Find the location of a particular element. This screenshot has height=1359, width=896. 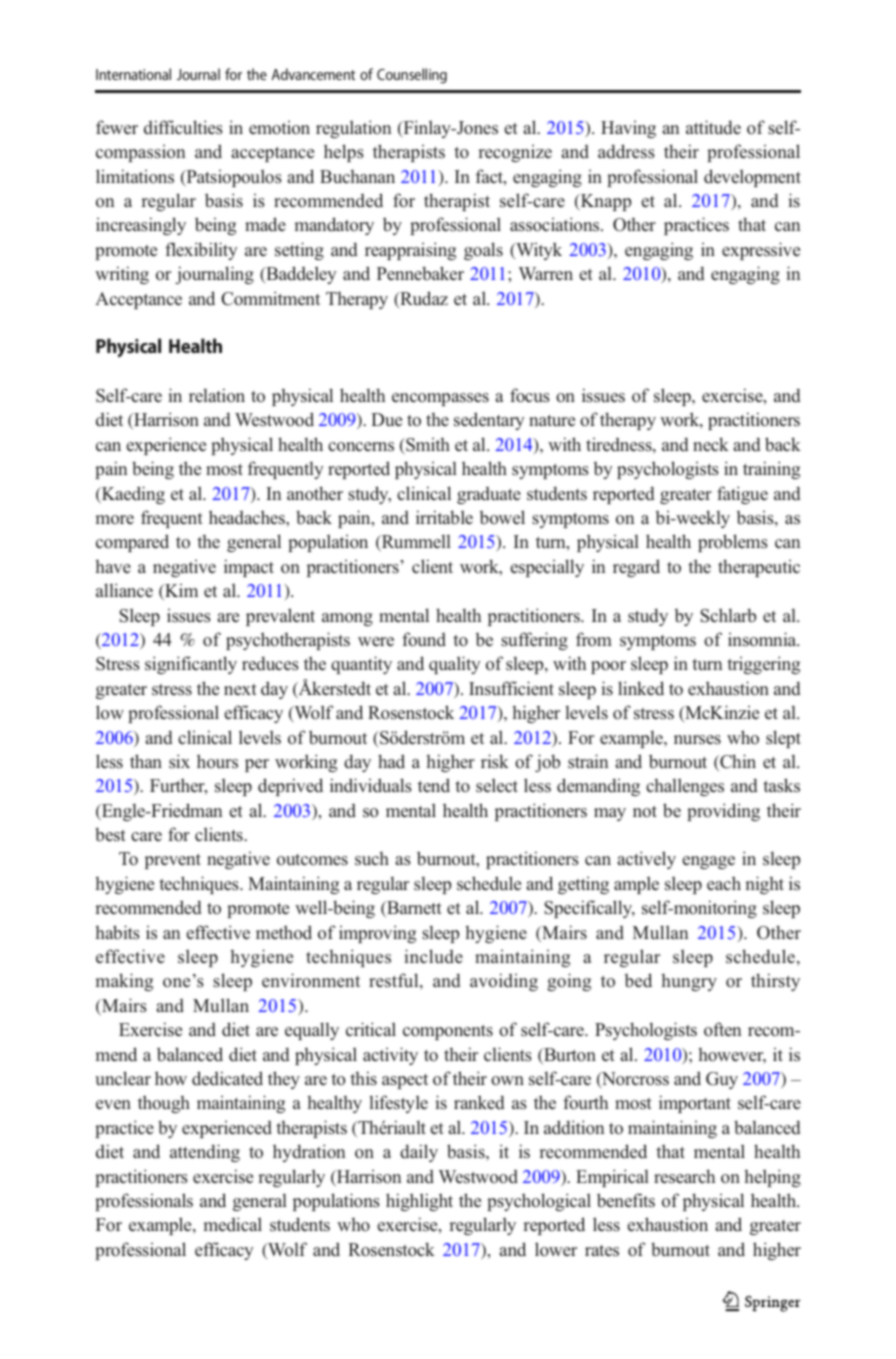

challenges is located at coordinates (685, 787).
